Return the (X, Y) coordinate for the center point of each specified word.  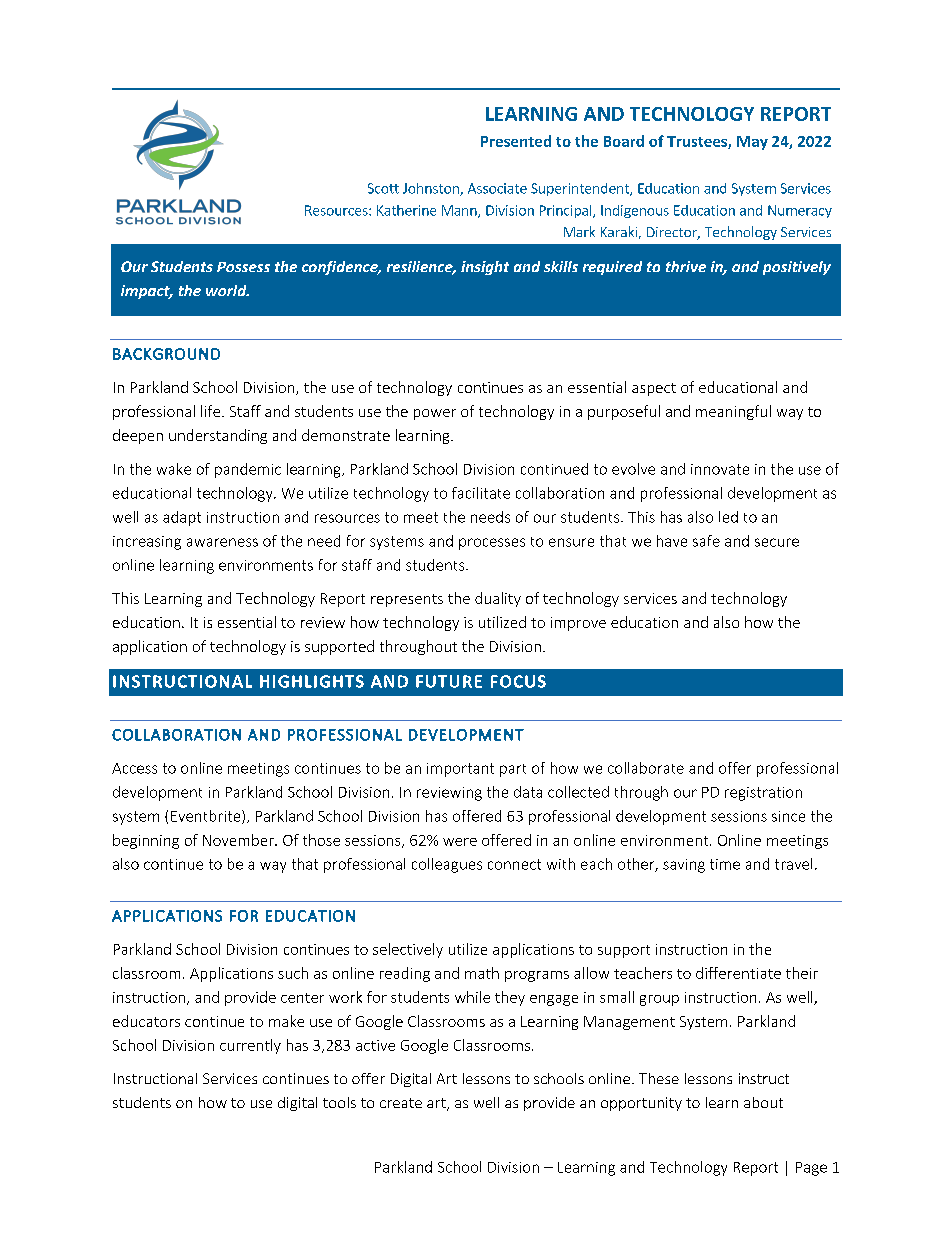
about (763, 1102)
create (401, 1103)
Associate (497, 188)
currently (250, 1046)
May (752, 143)
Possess (243, 267)
